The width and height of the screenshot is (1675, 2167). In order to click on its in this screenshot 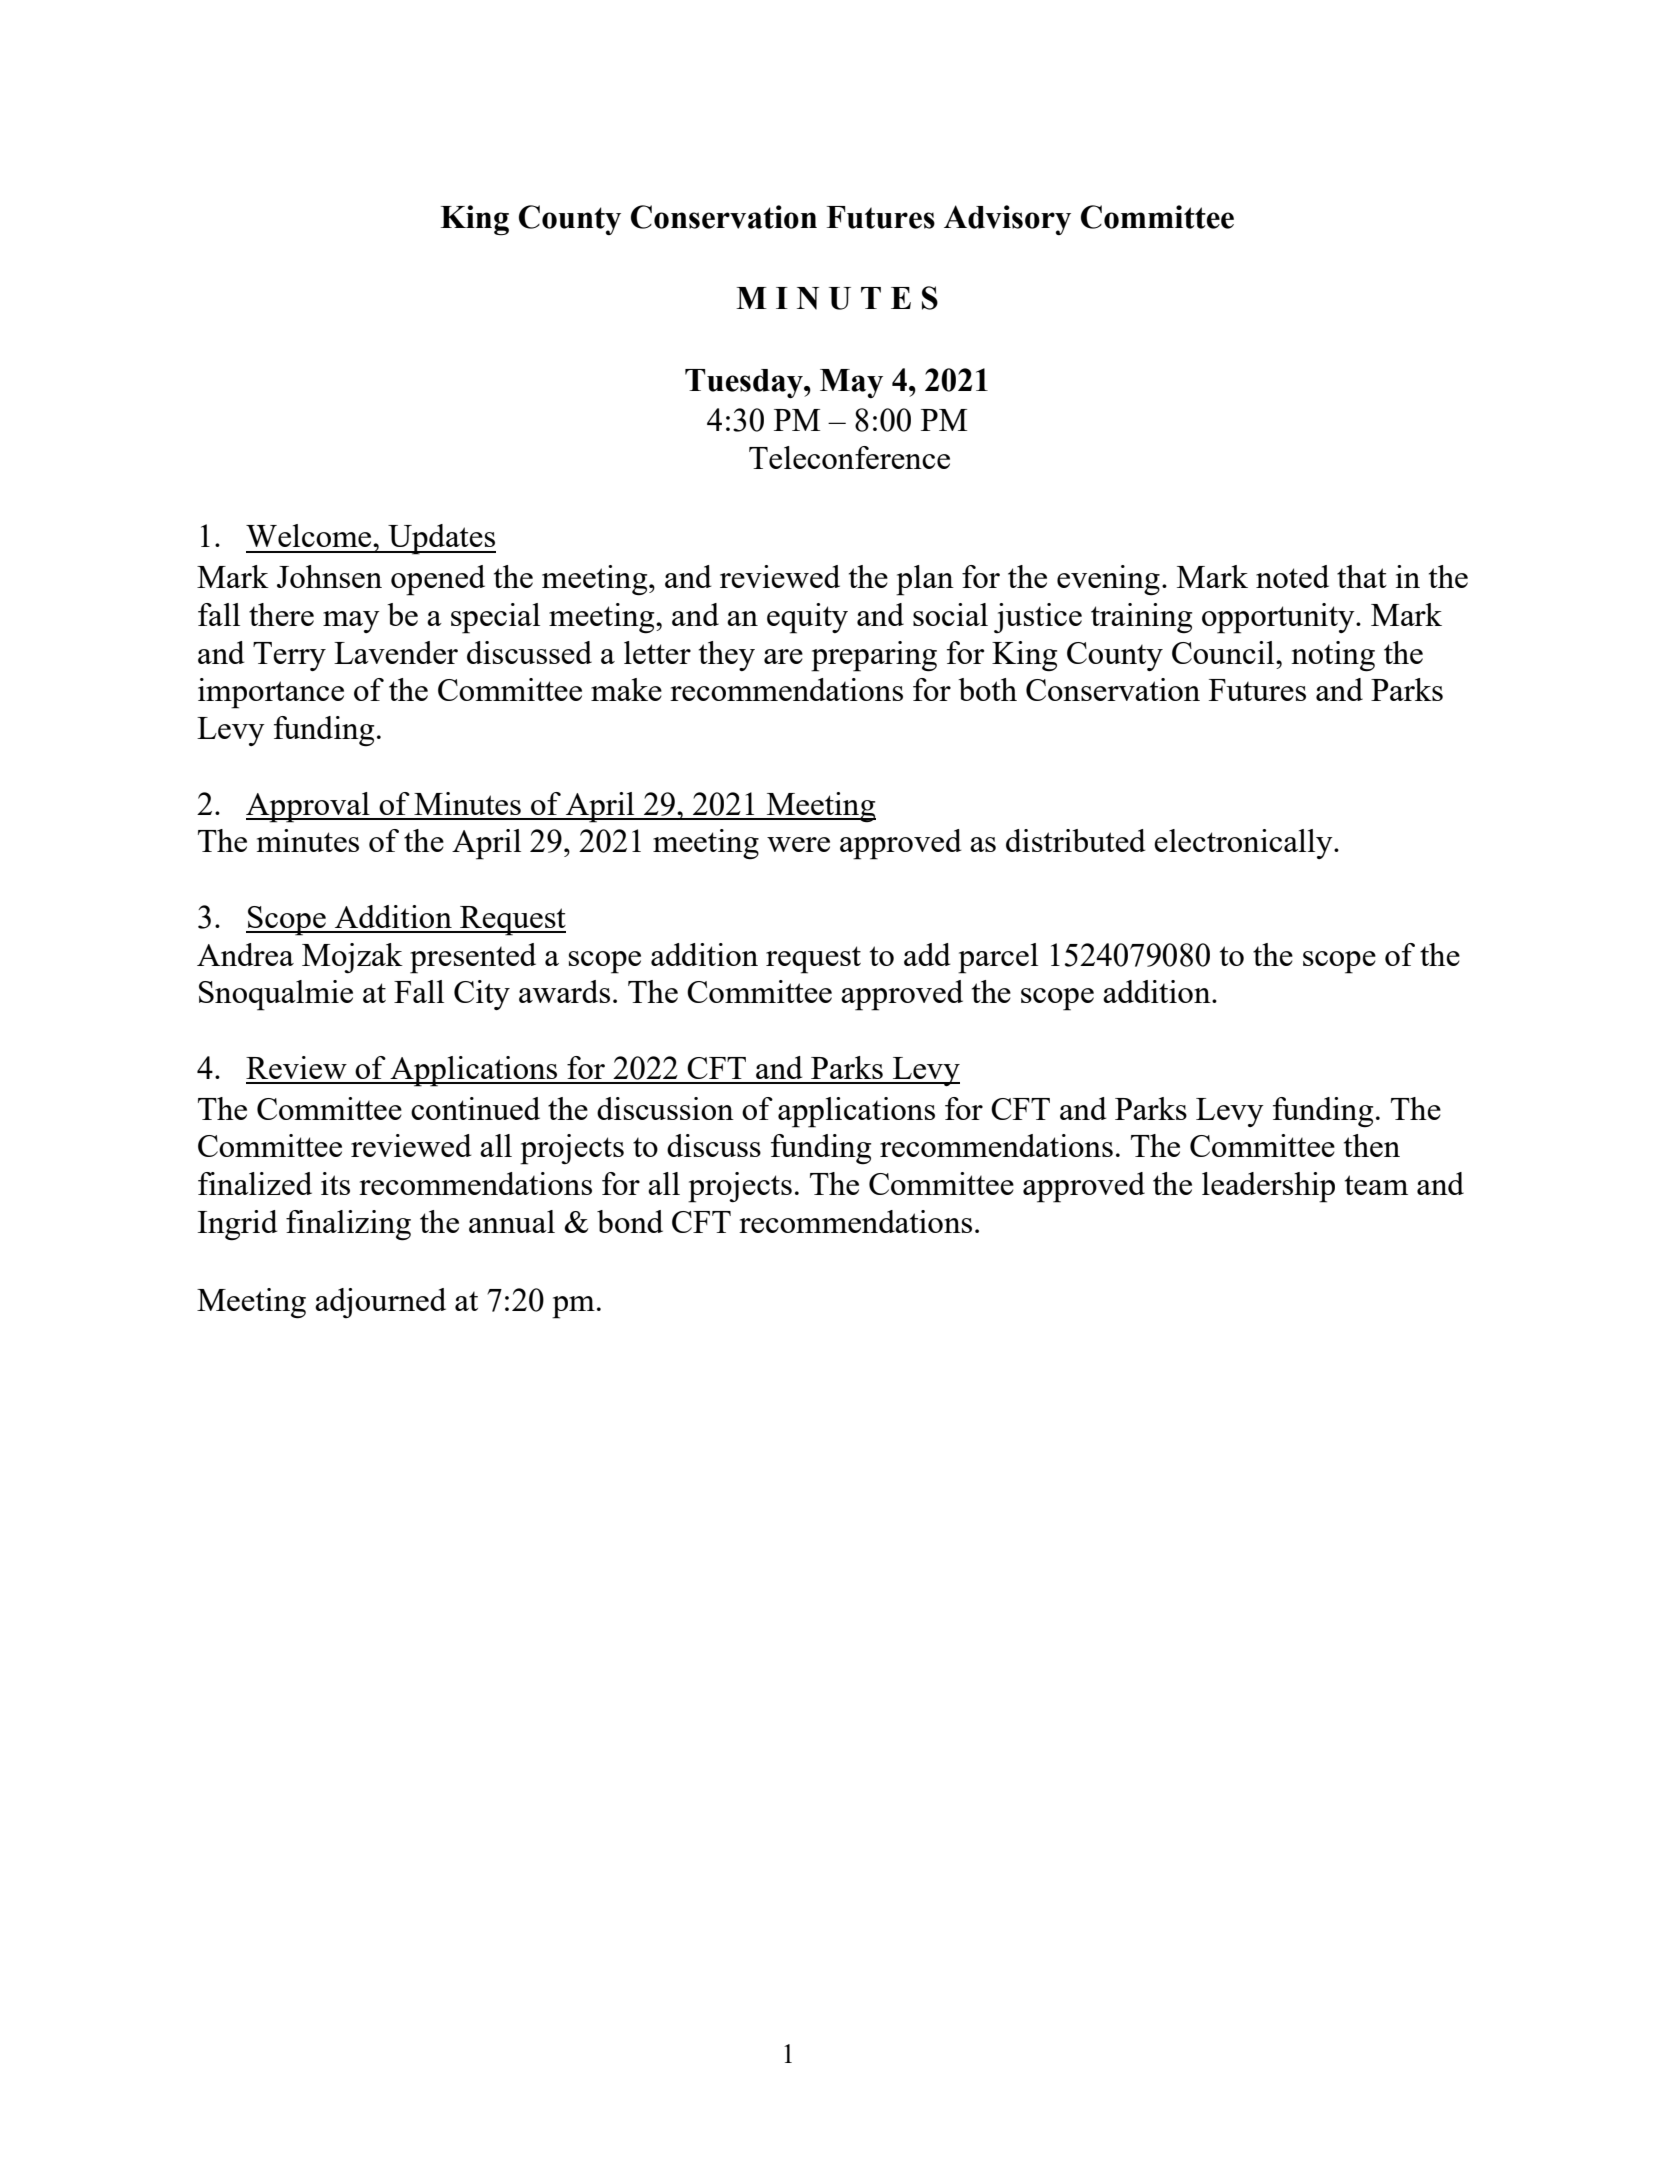, I will do `click(335, 1183)`.
